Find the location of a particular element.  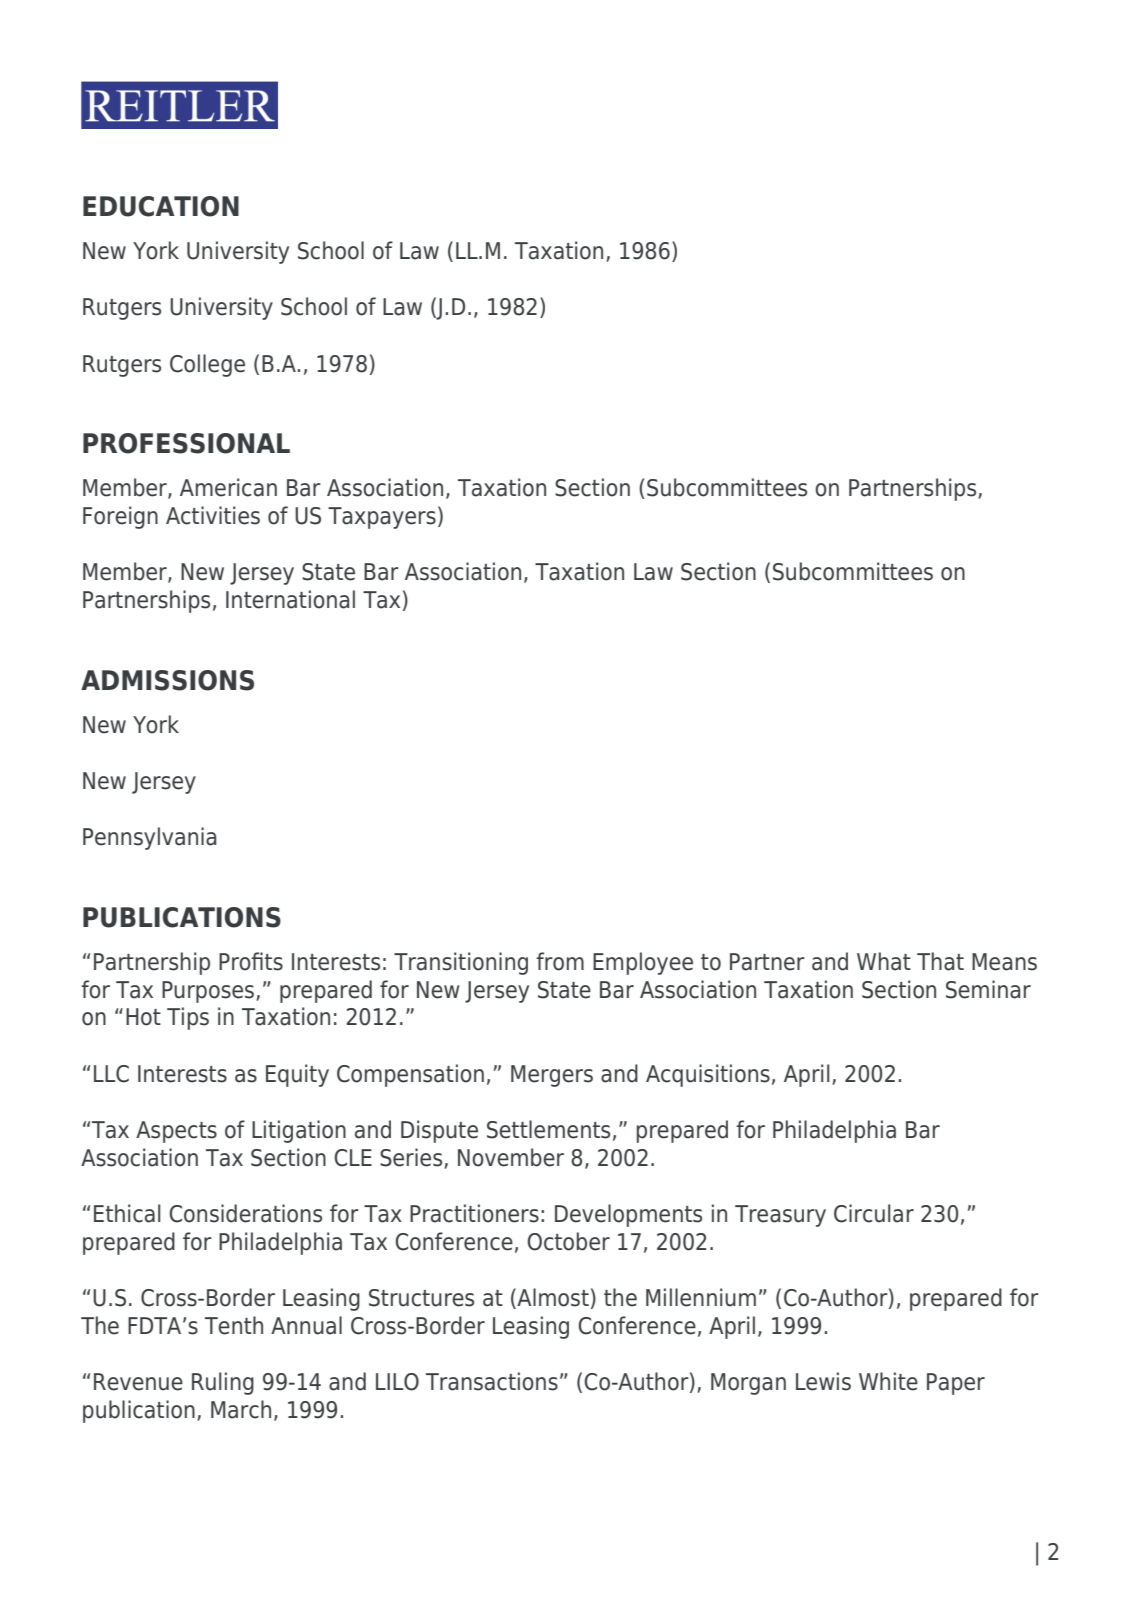

College is located at coordinates (207, 365).
